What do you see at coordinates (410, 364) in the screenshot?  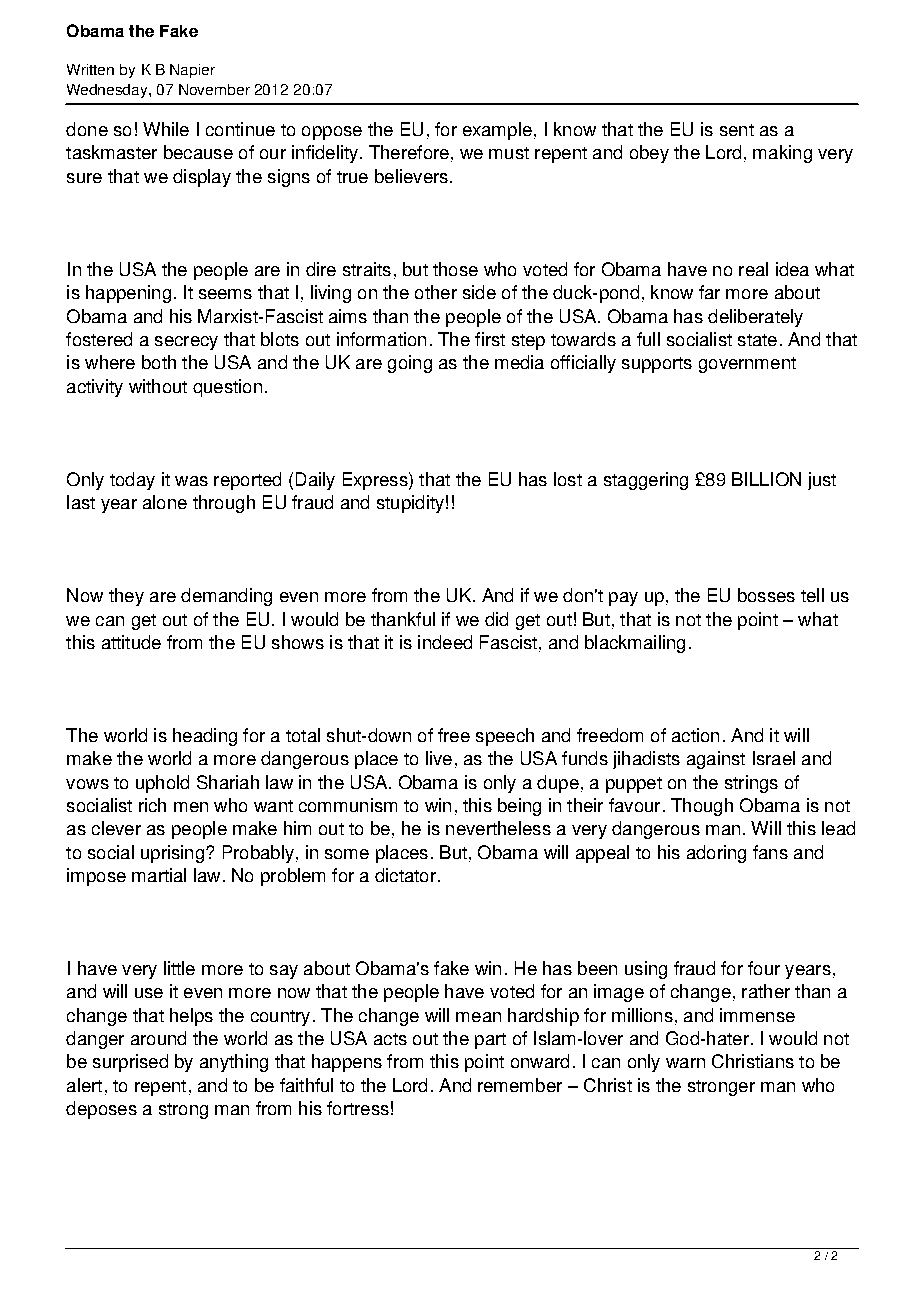 I see `going` at bounding box center [410, 364].
